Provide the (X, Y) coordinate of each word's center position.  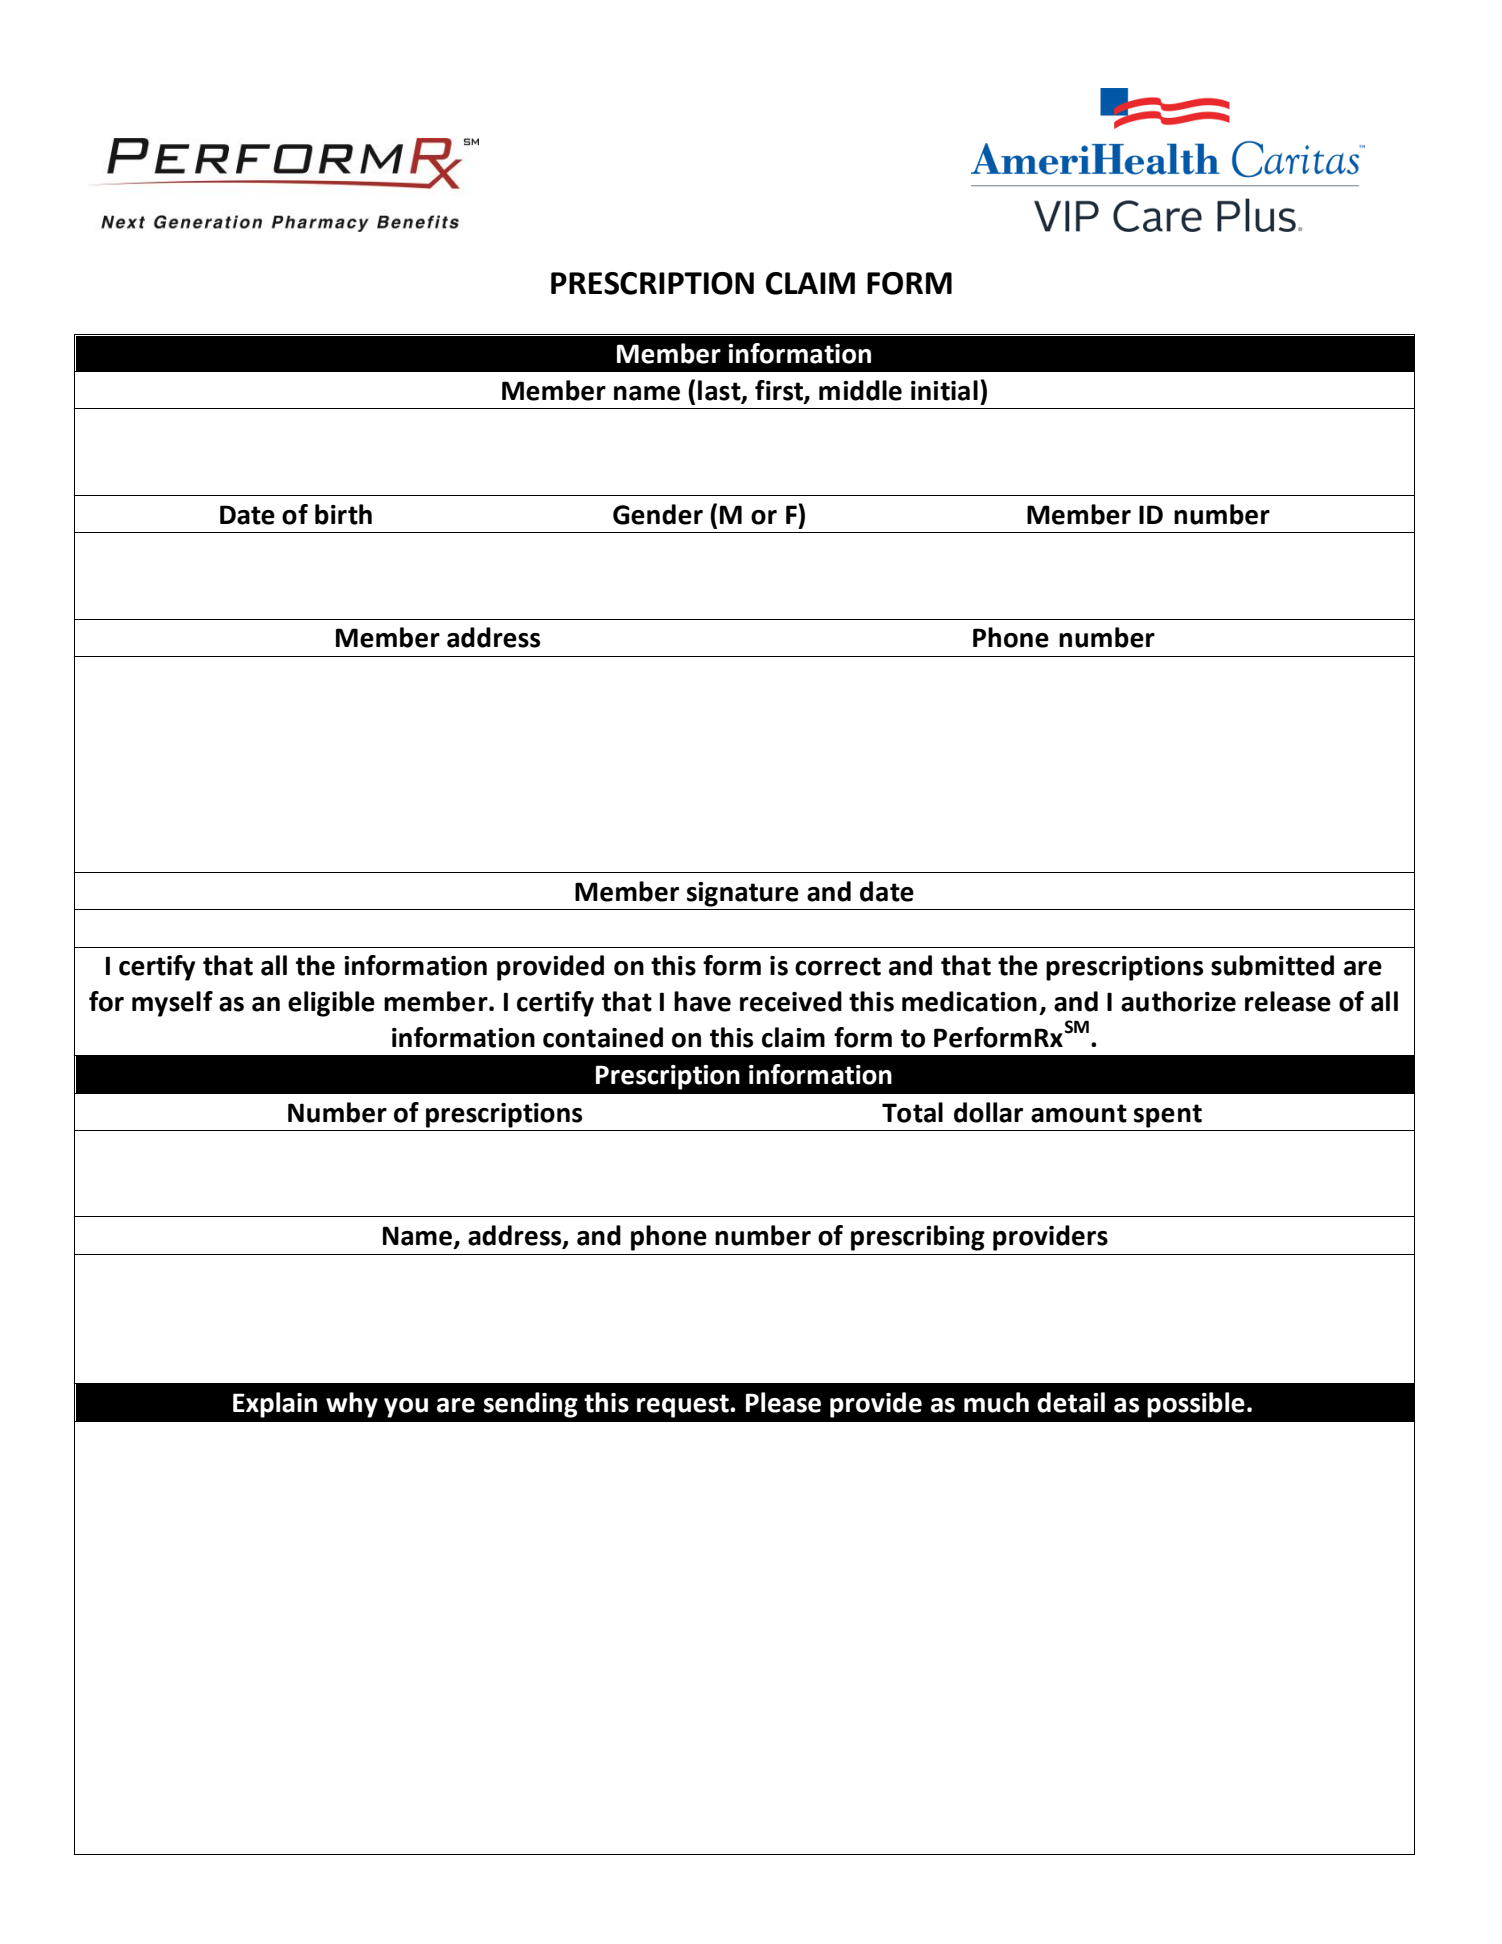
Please (783, 1402)
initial (944, 390)
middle (860, 390)
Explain (275, 1405)
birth (343, 514)
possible (1196, 1405)
